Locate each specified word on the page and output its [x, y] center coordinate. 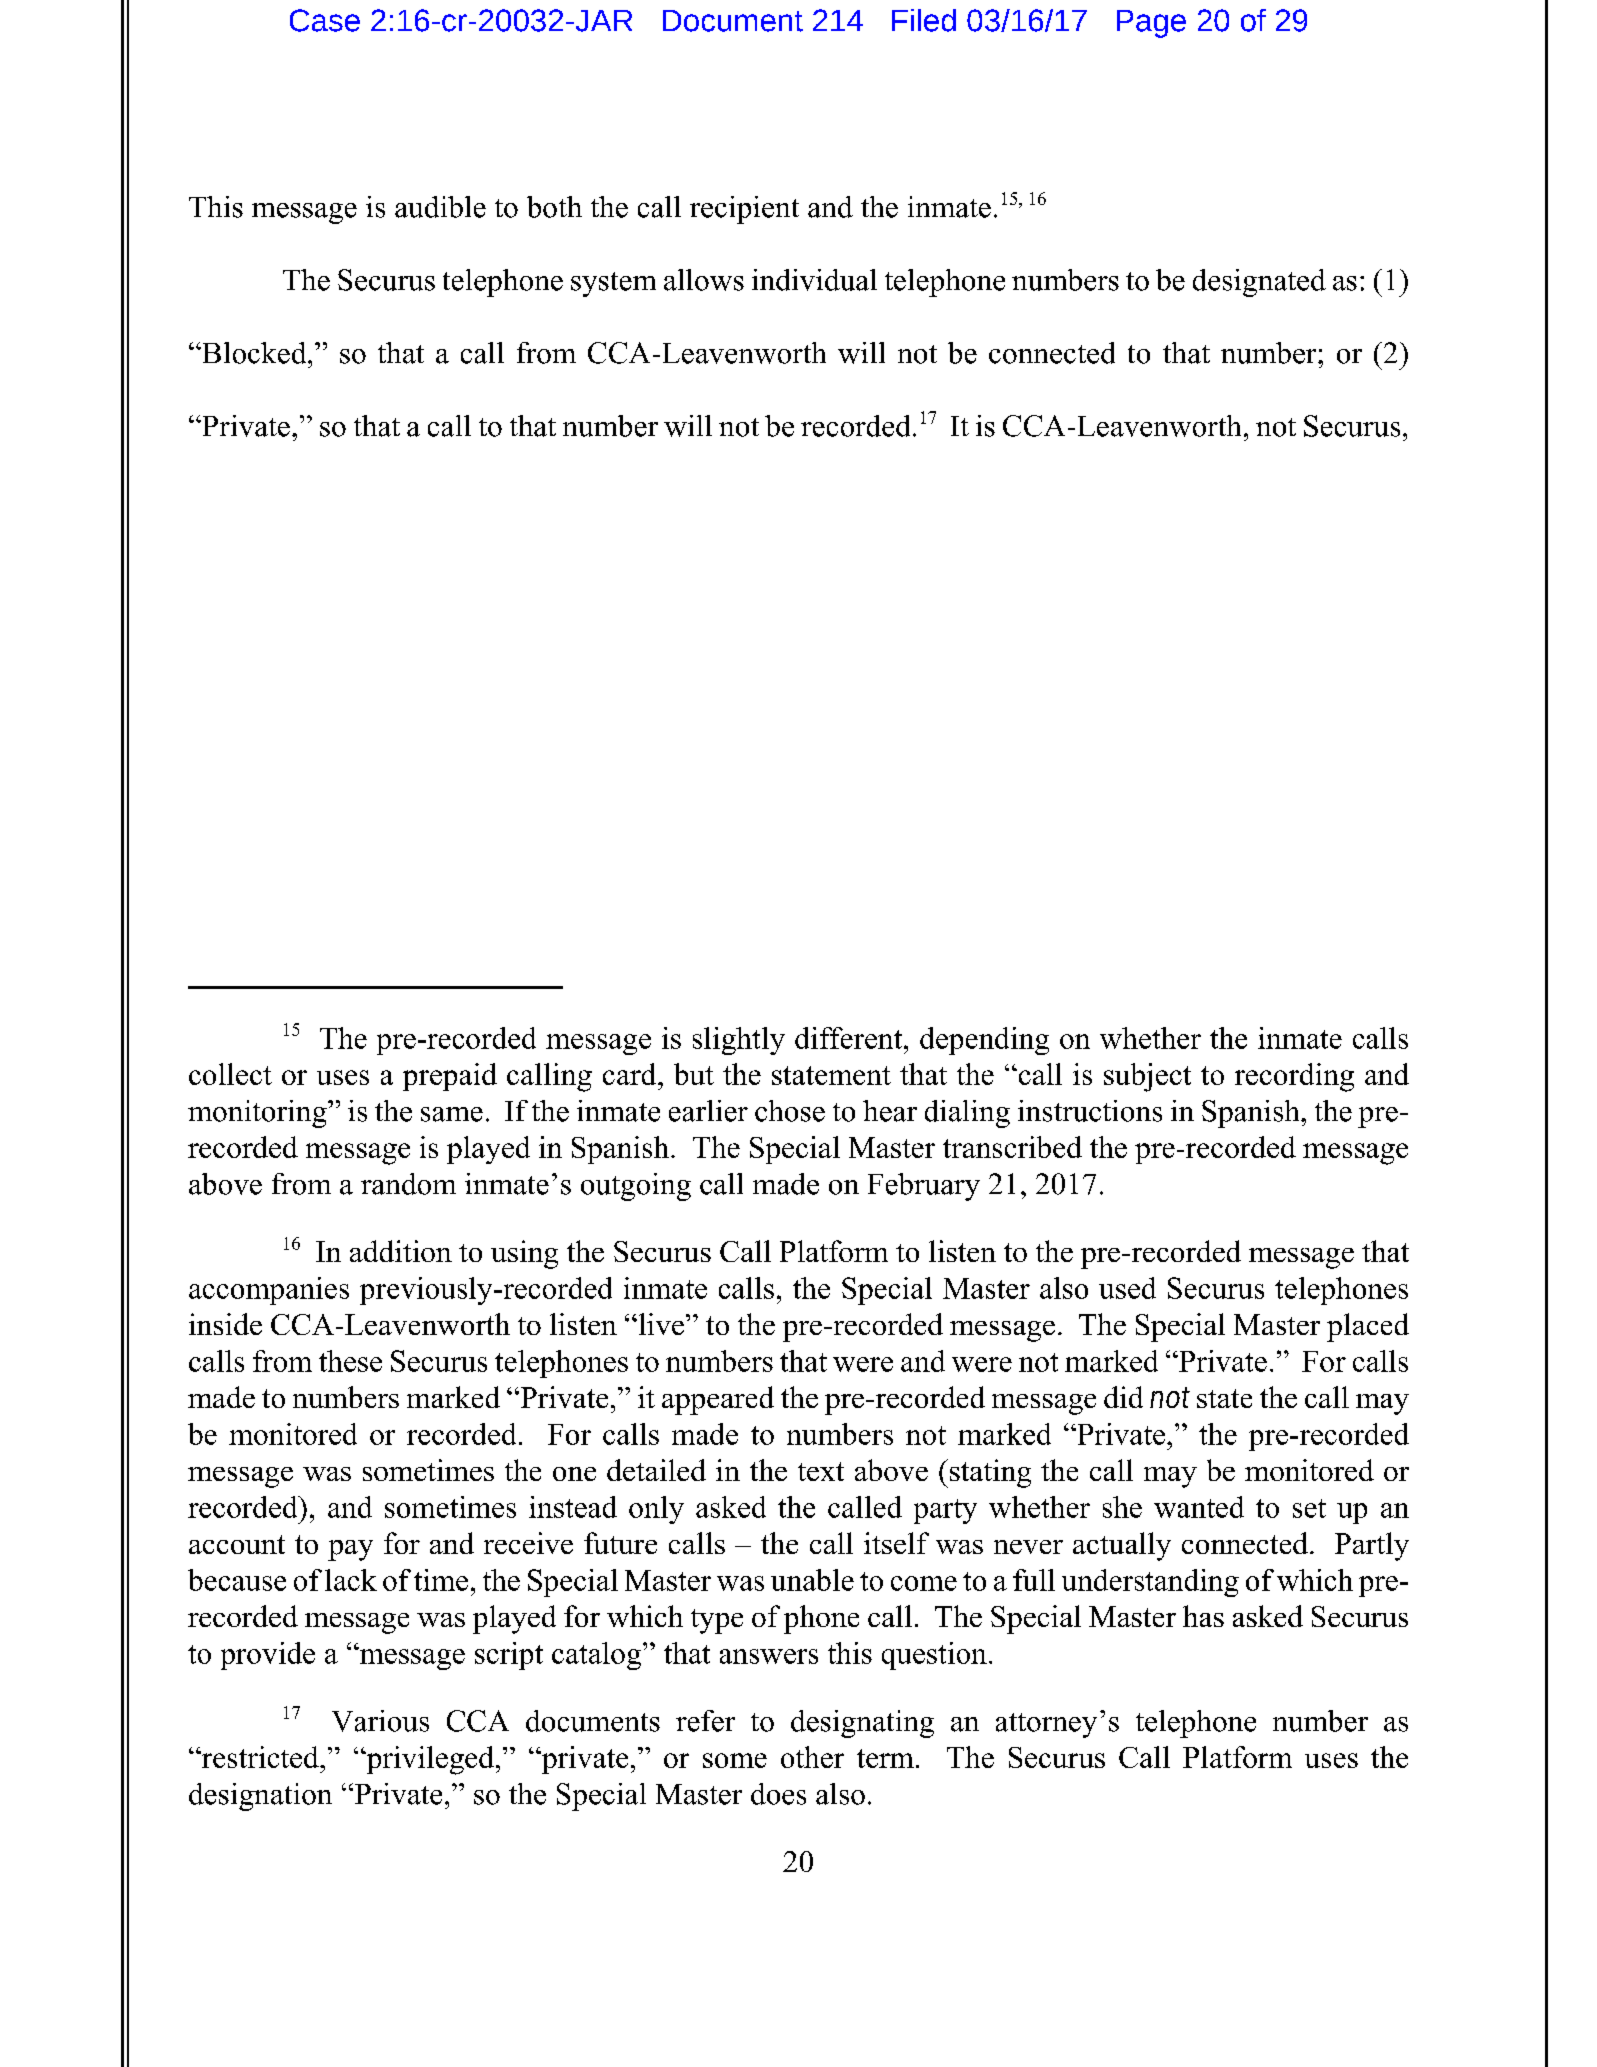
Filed [924, 20]
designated [1259, 283]
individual [814, 280]
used [1127, 1288]
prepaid [450, 1077]
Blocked [254, 353]
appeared [718, 1400]
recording [1294, 1077]
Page [1151, 24]
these [350, 1361]
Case [325, 20]
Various [380, 1721]
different [850, 1038]
